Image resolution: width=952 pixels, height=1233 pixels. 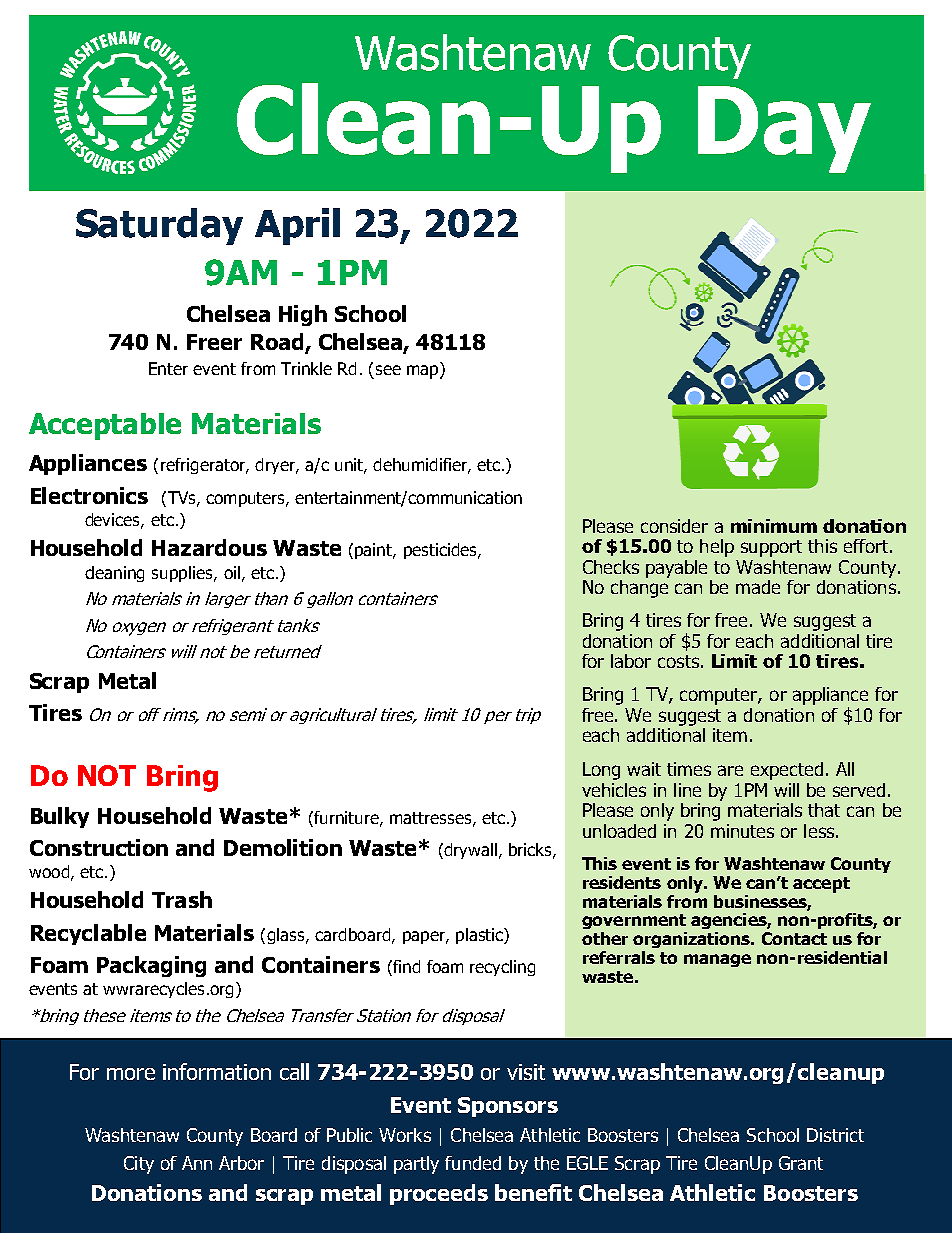 I want to click on funded, so click(x=473, y=1163).
